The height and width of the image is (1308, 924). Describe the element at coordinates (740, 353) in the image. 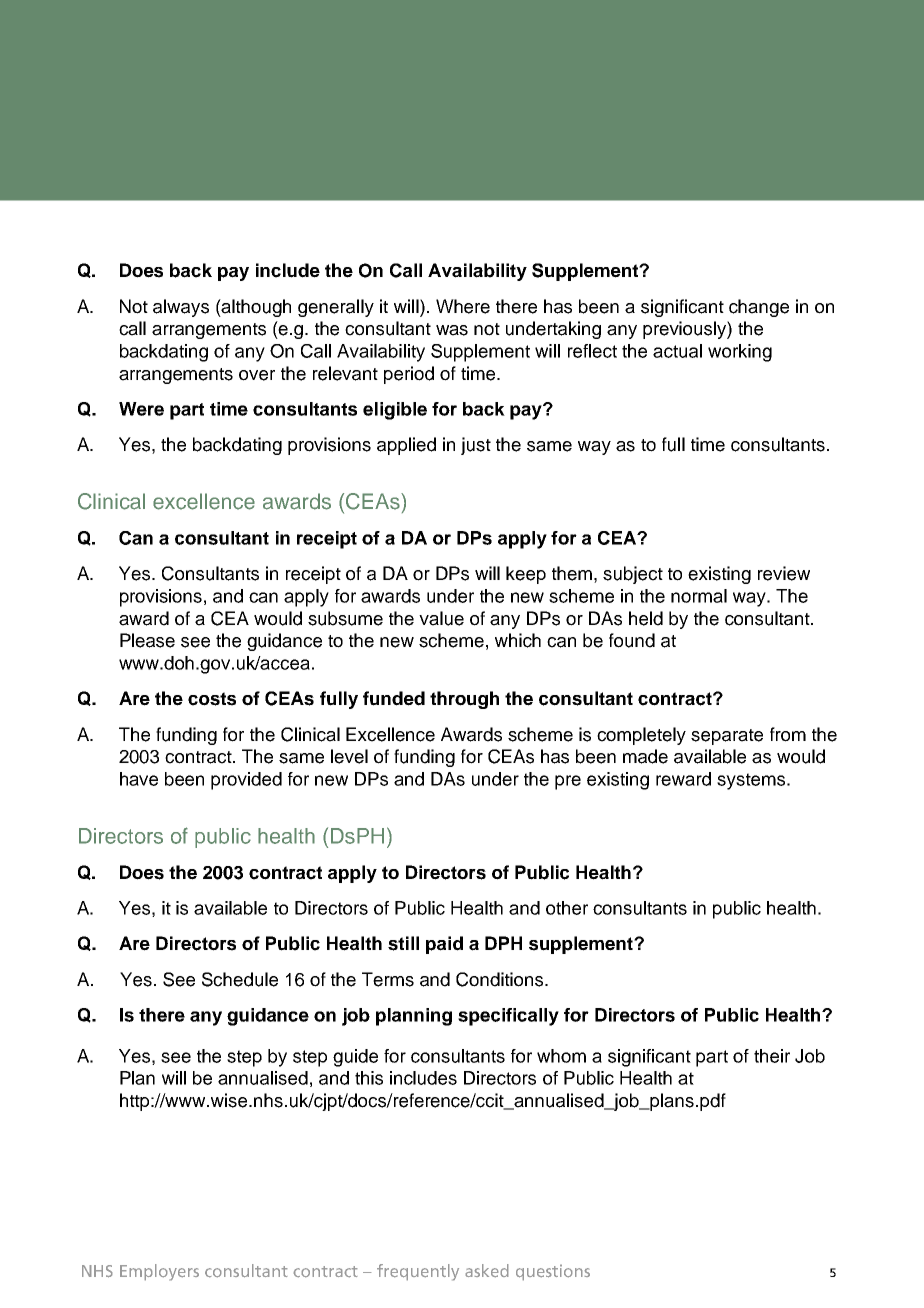

I see `working` at that location.
